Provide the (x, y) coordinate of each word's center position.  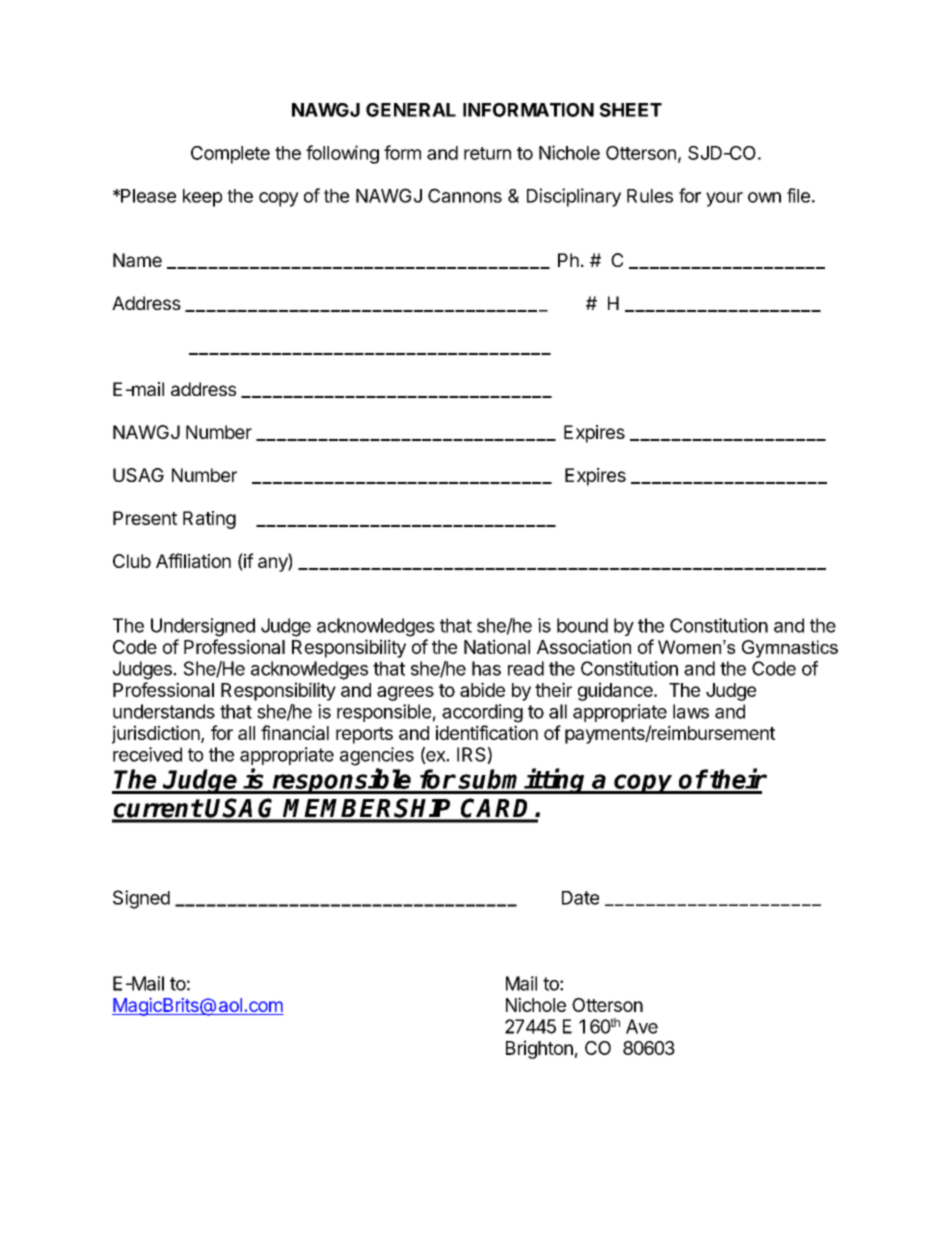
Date (580, 898)
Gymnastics (790, 649)
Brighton (539, 1049)
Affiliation (193, 560)
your (724, 199)
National (497, 646)
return (487, 153)
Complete (230, 155)
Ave (642, 1026)
